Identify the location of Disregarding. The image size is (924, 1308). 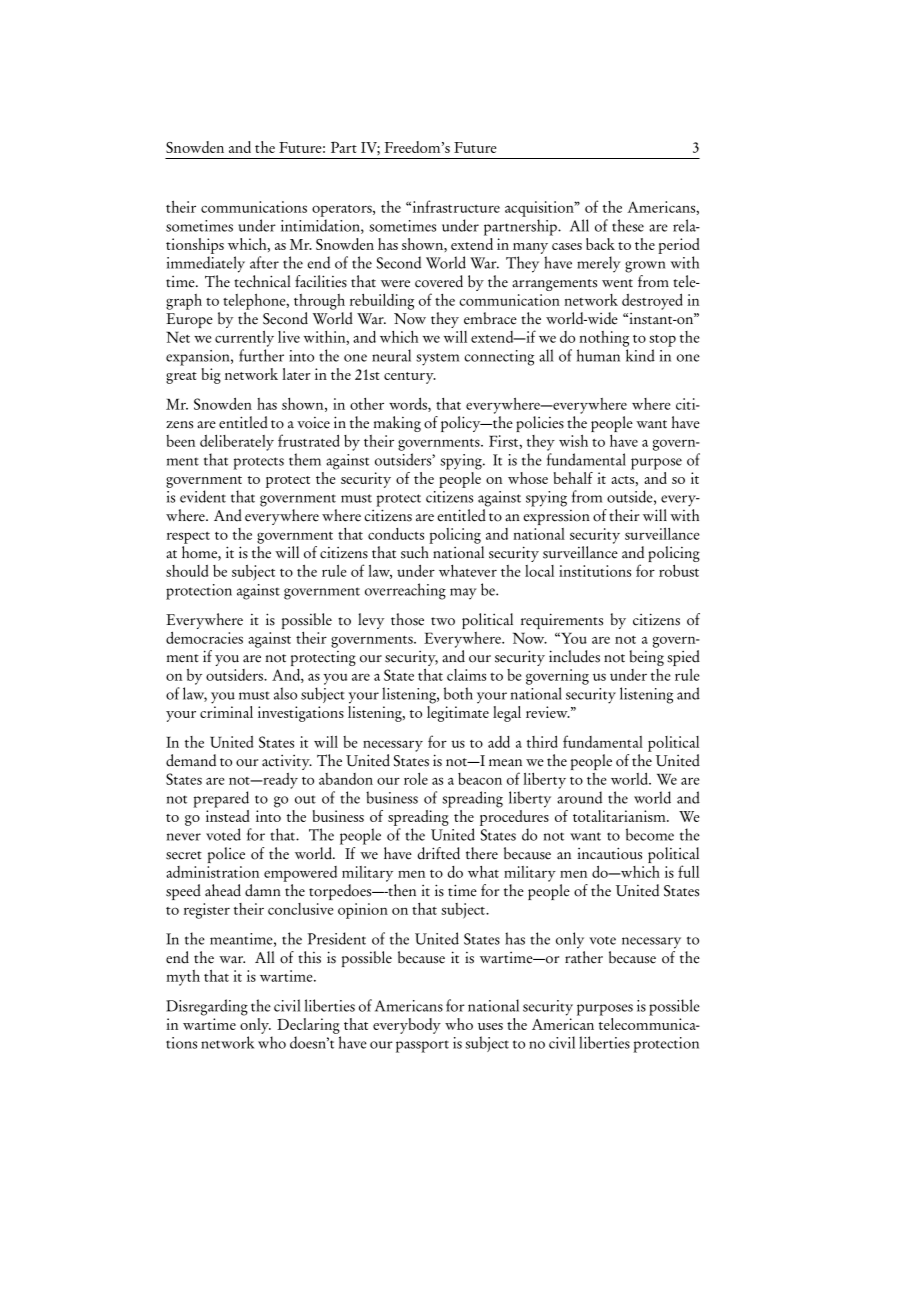
(207, 1007).
